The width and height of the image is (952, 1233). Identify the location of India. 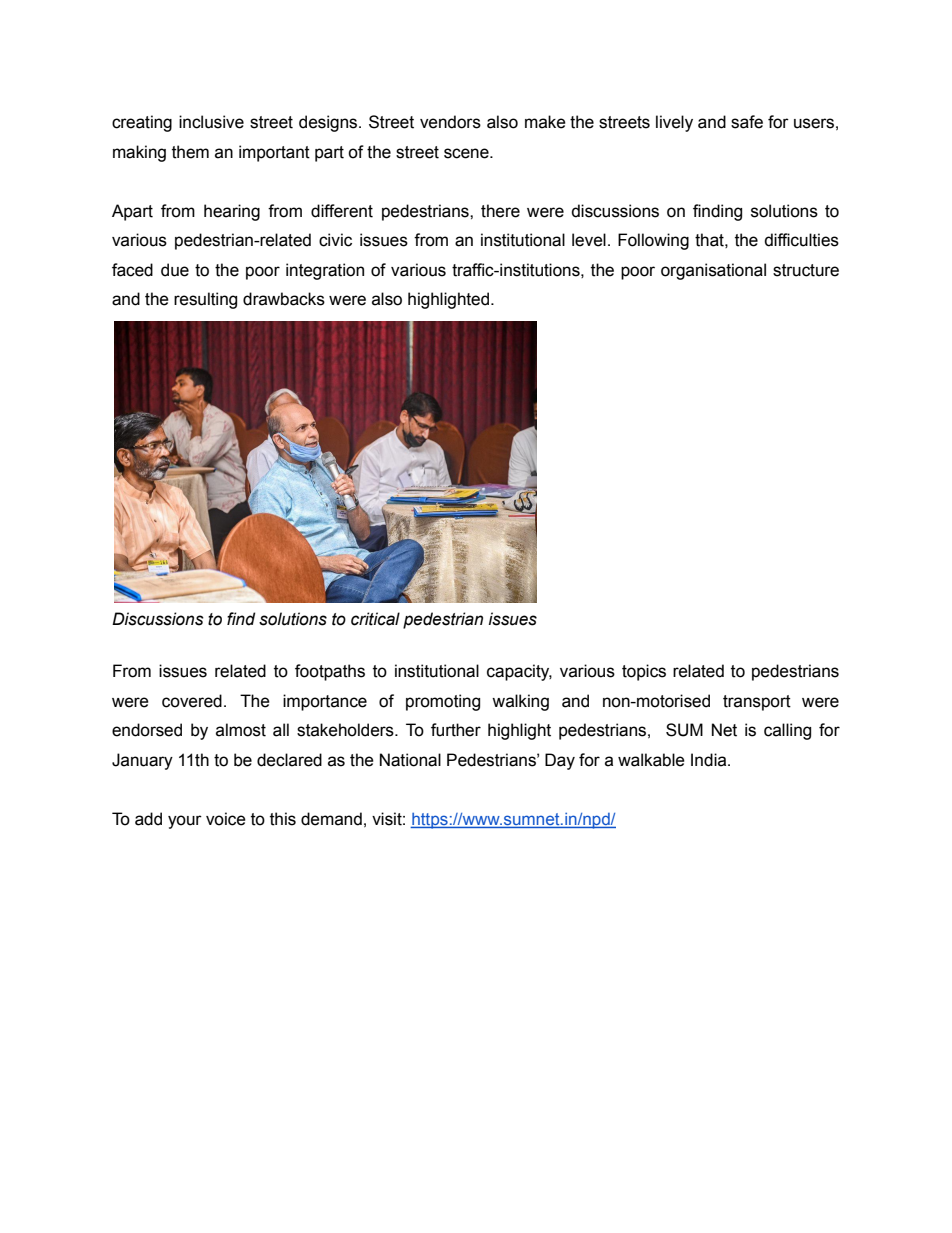
(710, 760).
